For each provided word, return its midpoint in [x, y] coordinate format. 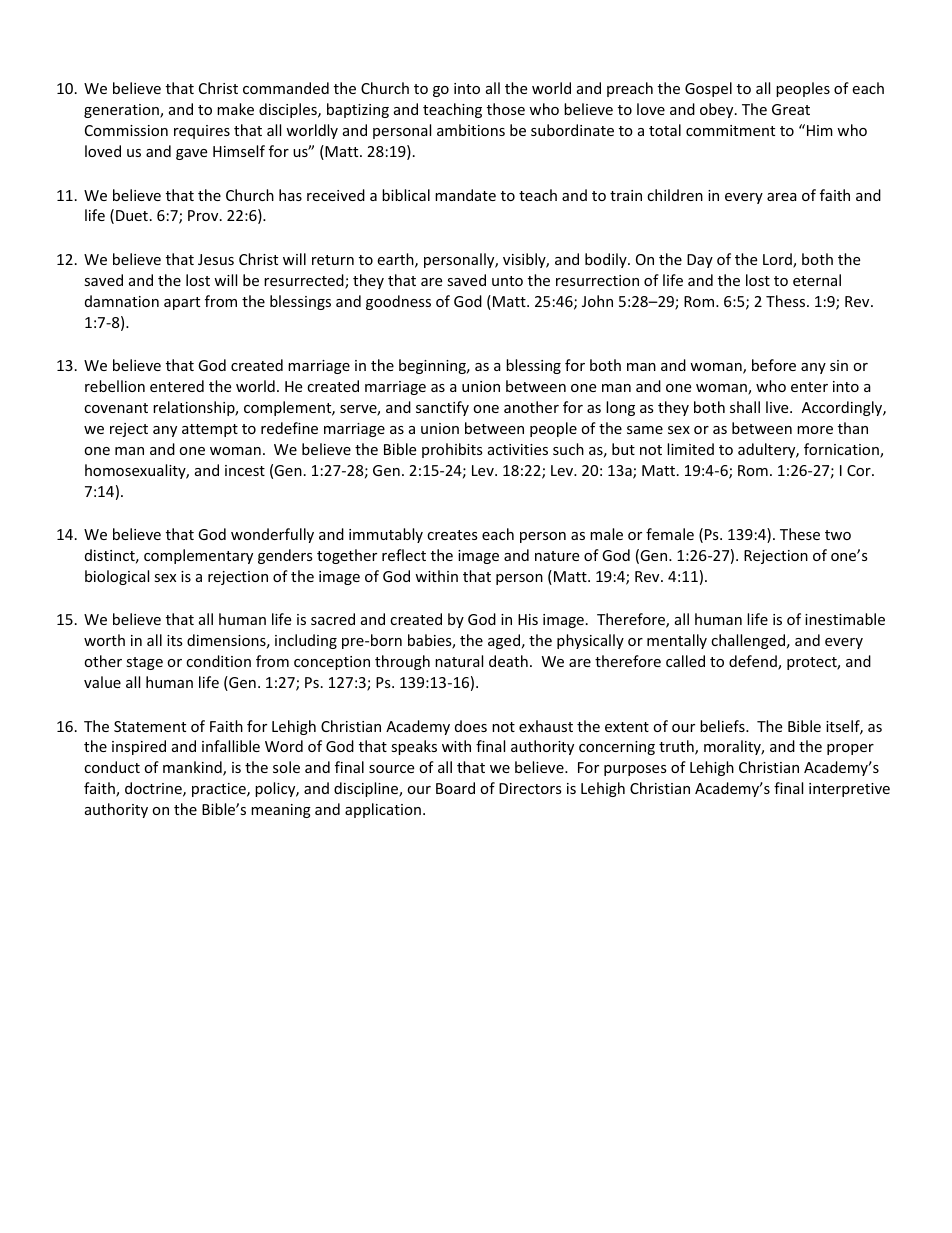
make [235, 109]
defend [754, 662]
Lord [778, 260]
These [800, 534]
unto [507, 281]
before [774, 365]
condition [218, 661]
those [506, 109]
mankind [193, 768]
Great [791, 109]
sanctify [442, 408]
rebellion [115, 386]
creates [452, 535]
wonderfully [272, 535]
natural [459, 661]
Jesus [216, 259]
